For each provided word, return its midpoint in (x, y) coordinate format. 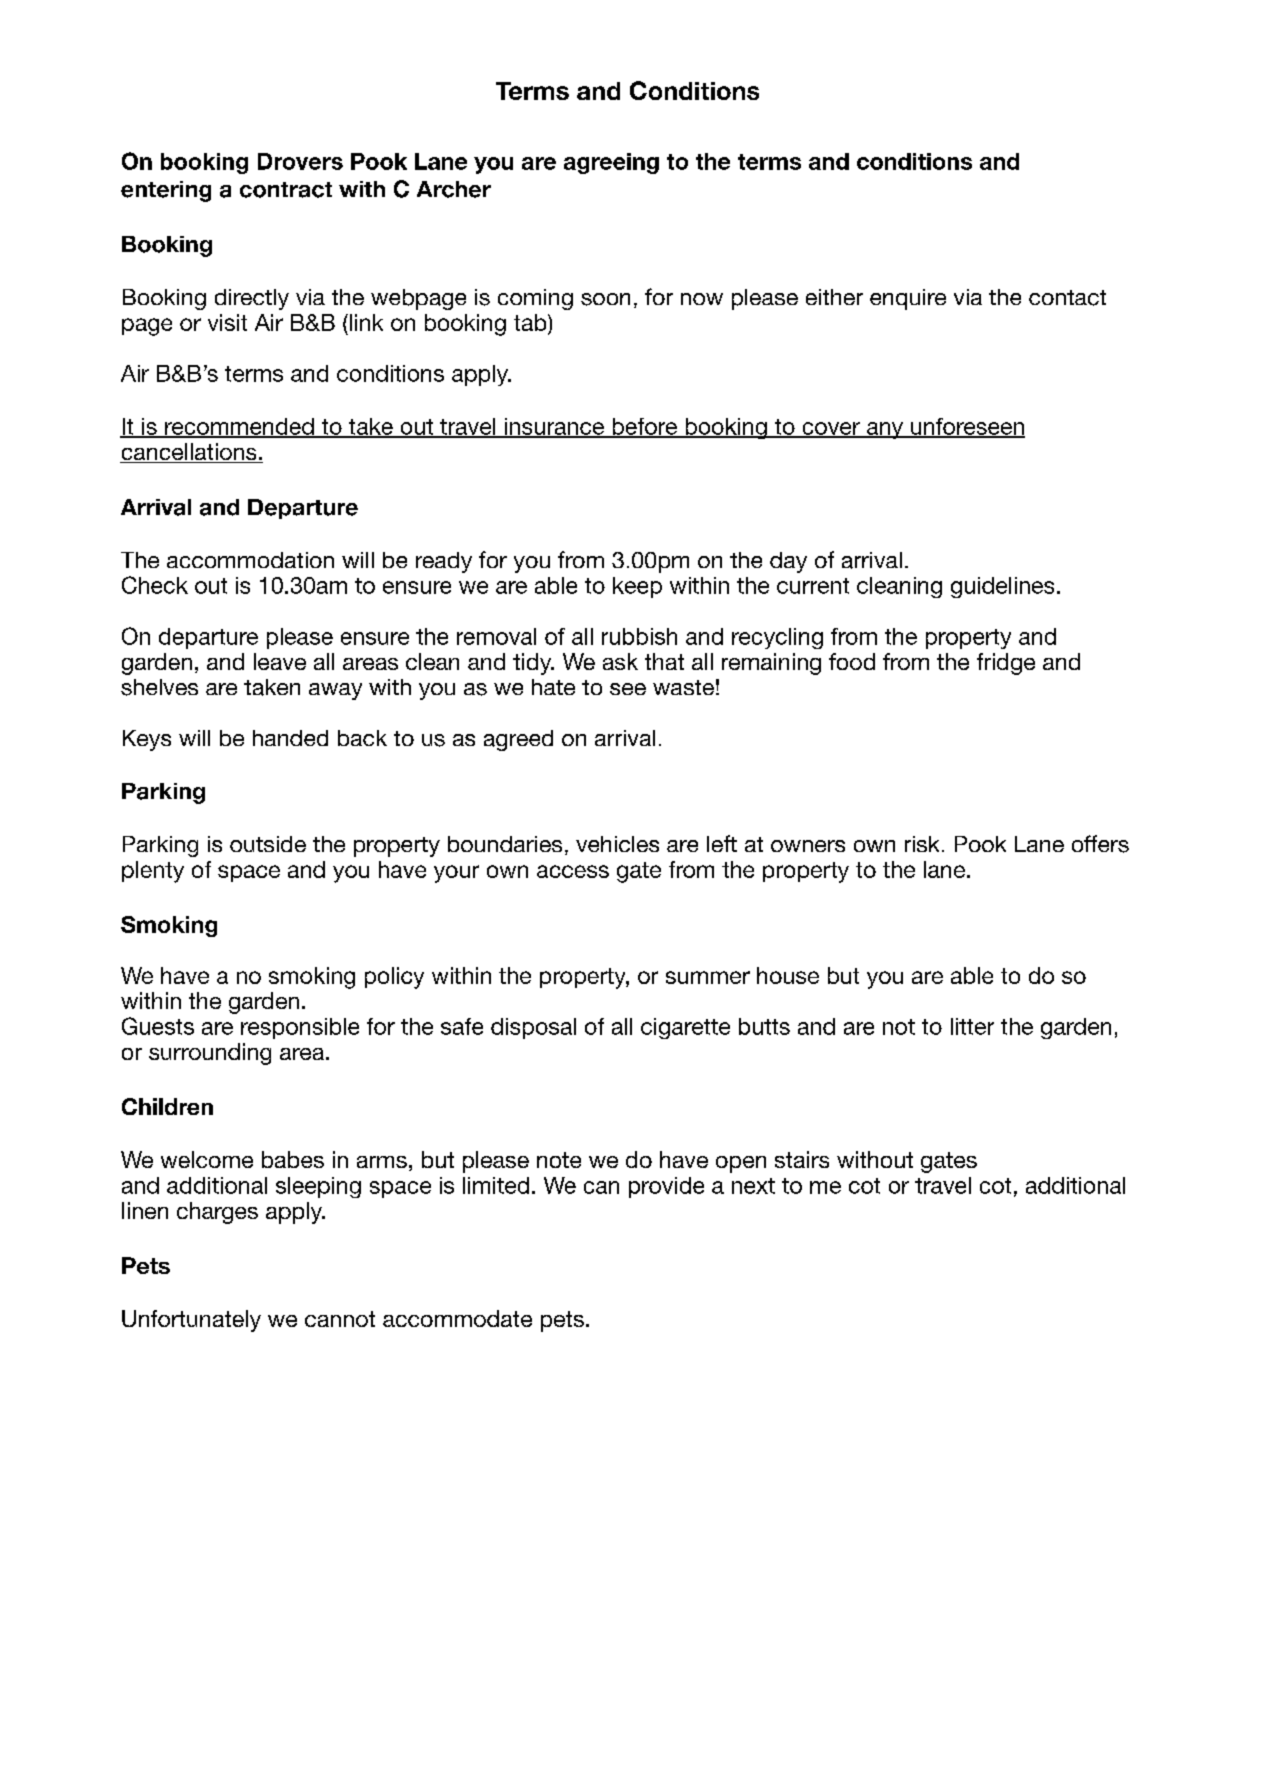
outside (268, 844)
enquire (908, 299)
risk (922, 844)
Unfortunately (191, 1321)
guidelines (1002, 587)
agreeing (611, 163)
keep (637, 587)
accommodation (250, 560)
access (573, 871)
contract (286, 190)
